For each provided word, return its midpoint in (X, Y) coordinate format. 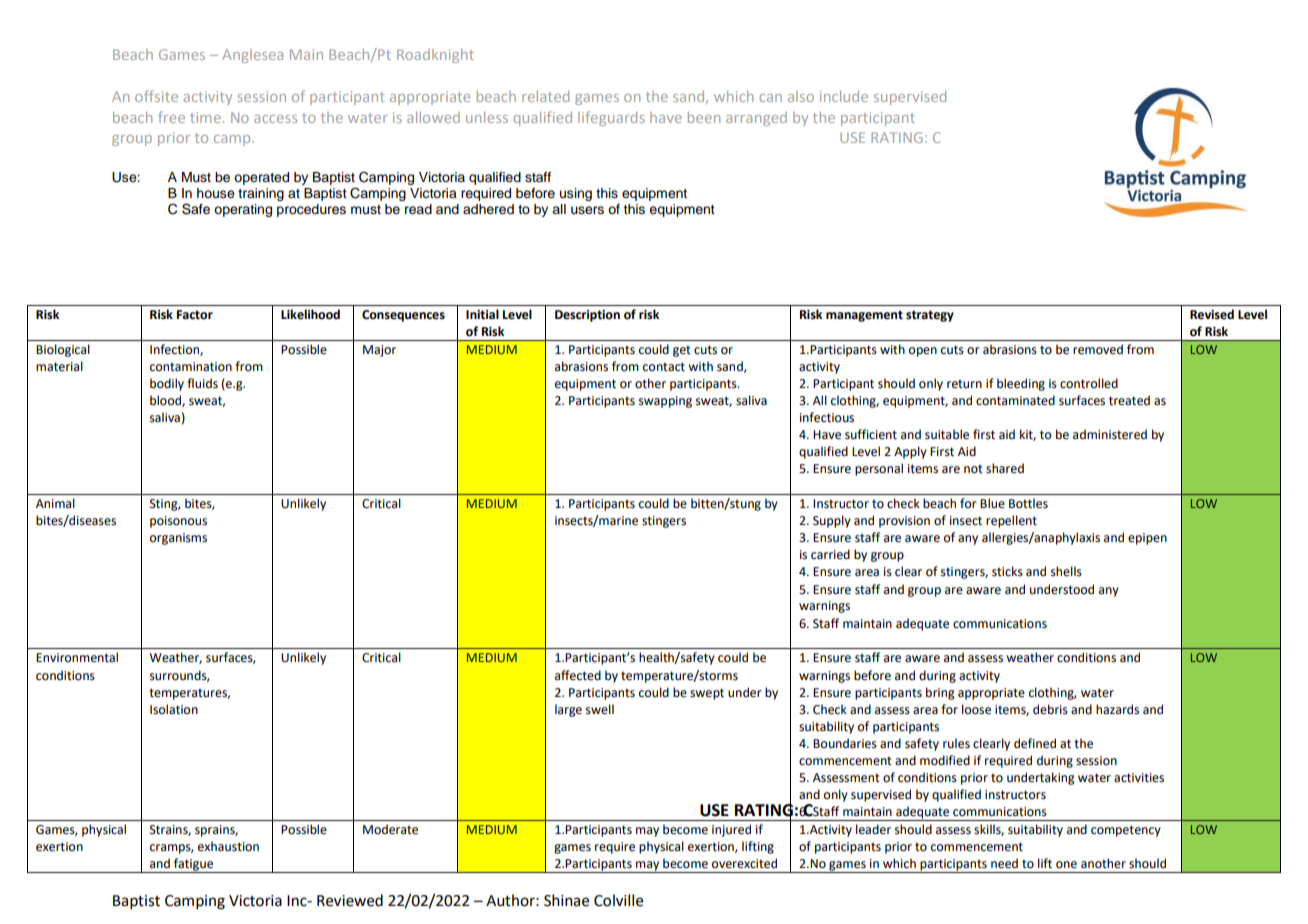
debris (1050, 709)
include (844, 96)
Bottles (1028, 503)
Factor (195, 315)
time (205, 117)
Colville (618, 900)
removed (1098, 349)
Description (587, 316)
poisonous (178, 522)
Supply (832, 521)
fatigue (194, 865)
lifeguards (611, 118)
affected (578, 675)
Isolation (174, 709)
